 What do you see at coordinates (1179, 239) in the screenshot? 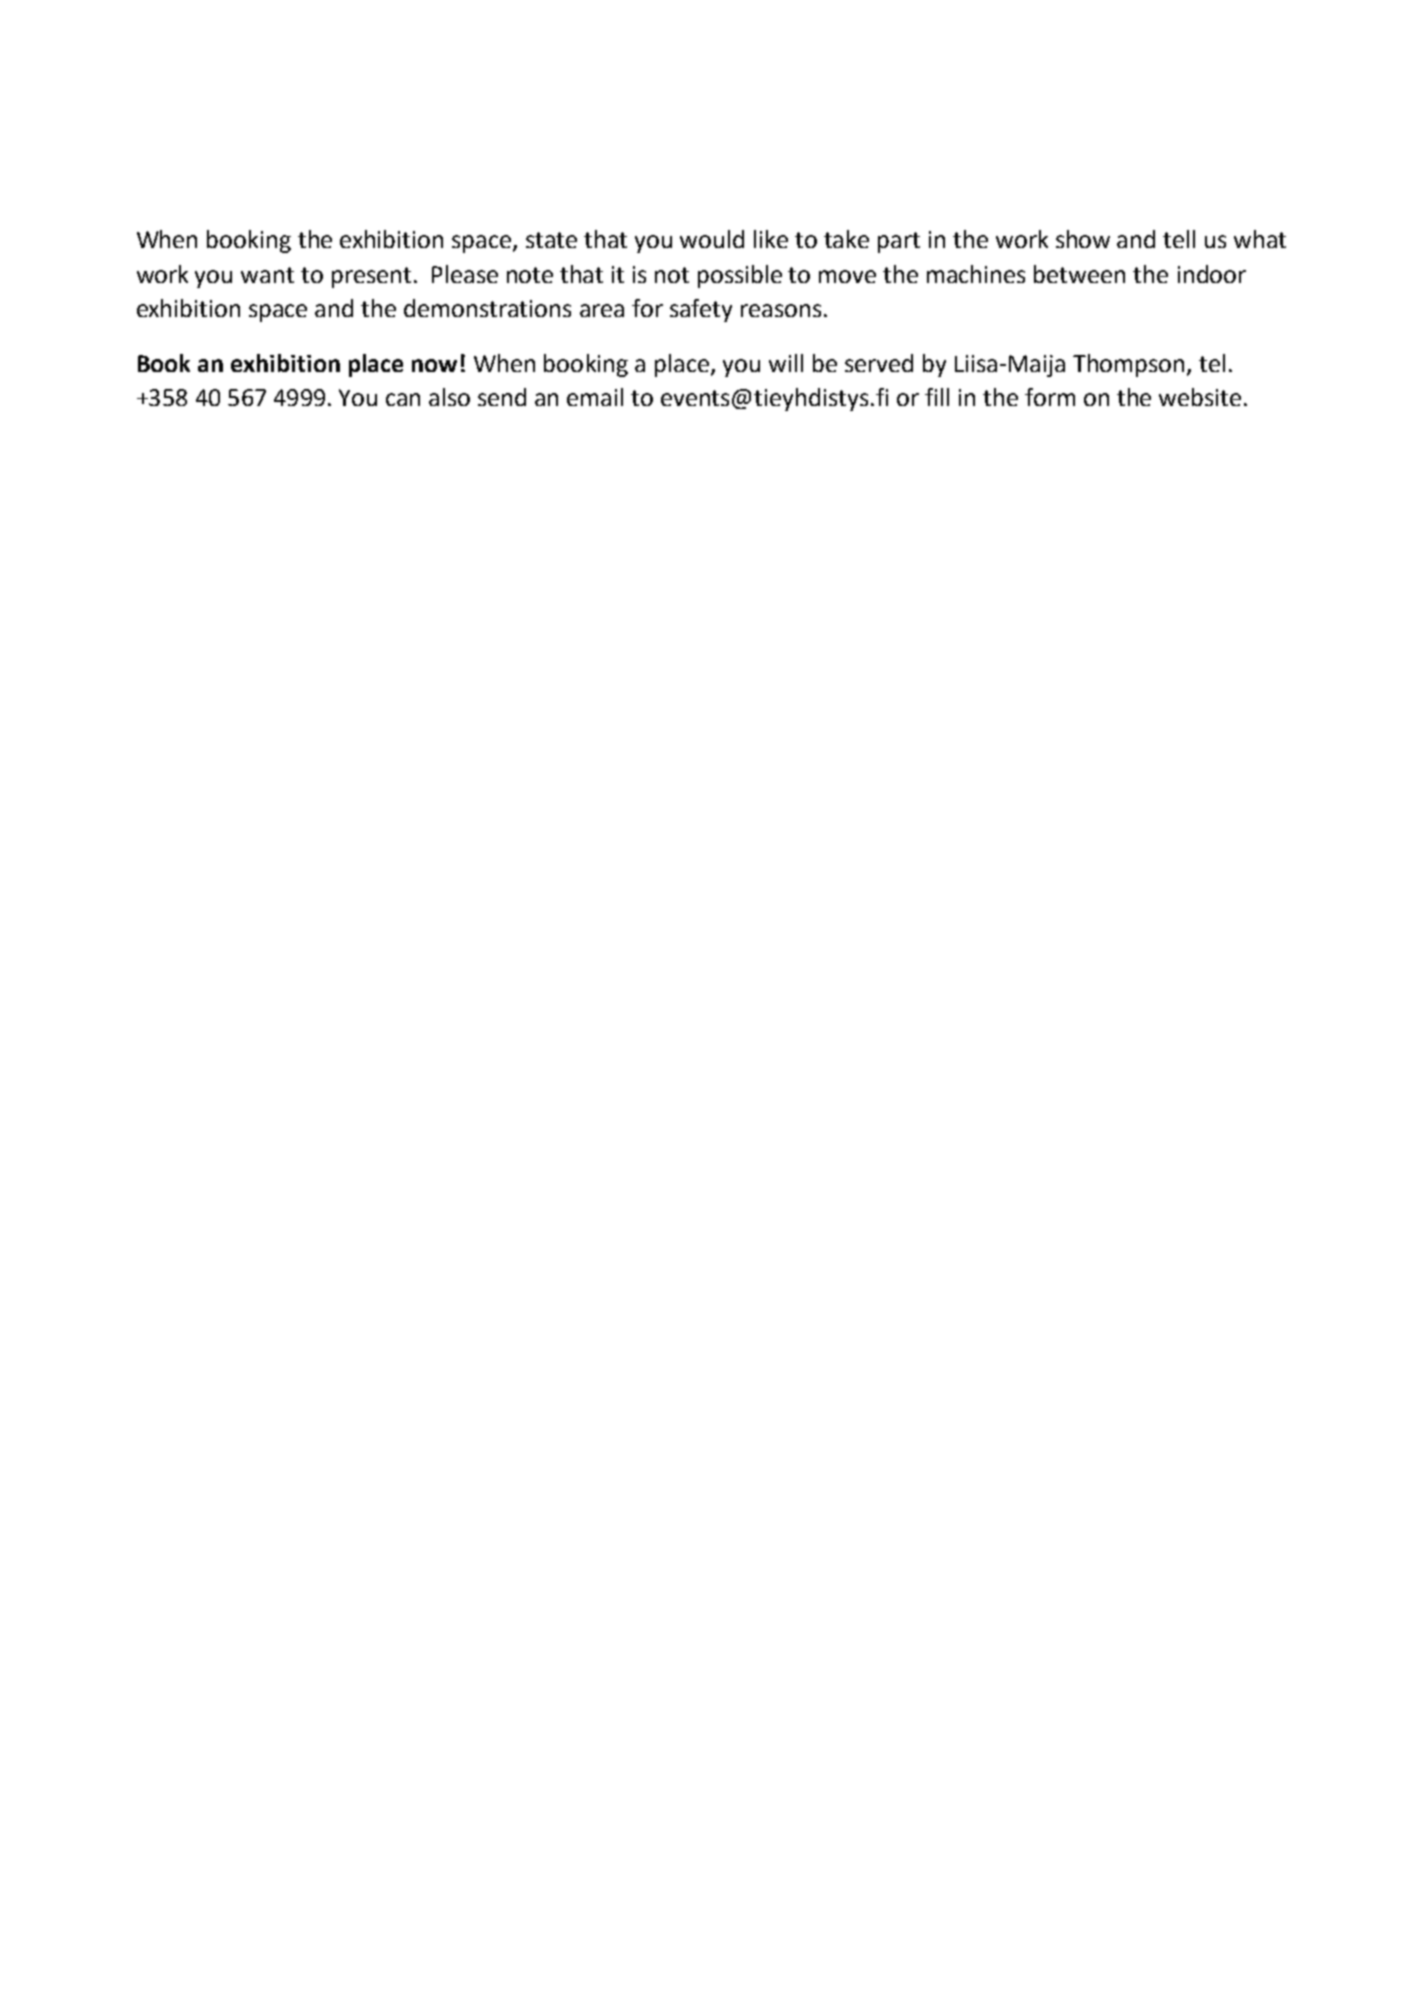
I see `tell` at bounding box center [1179, 239].
